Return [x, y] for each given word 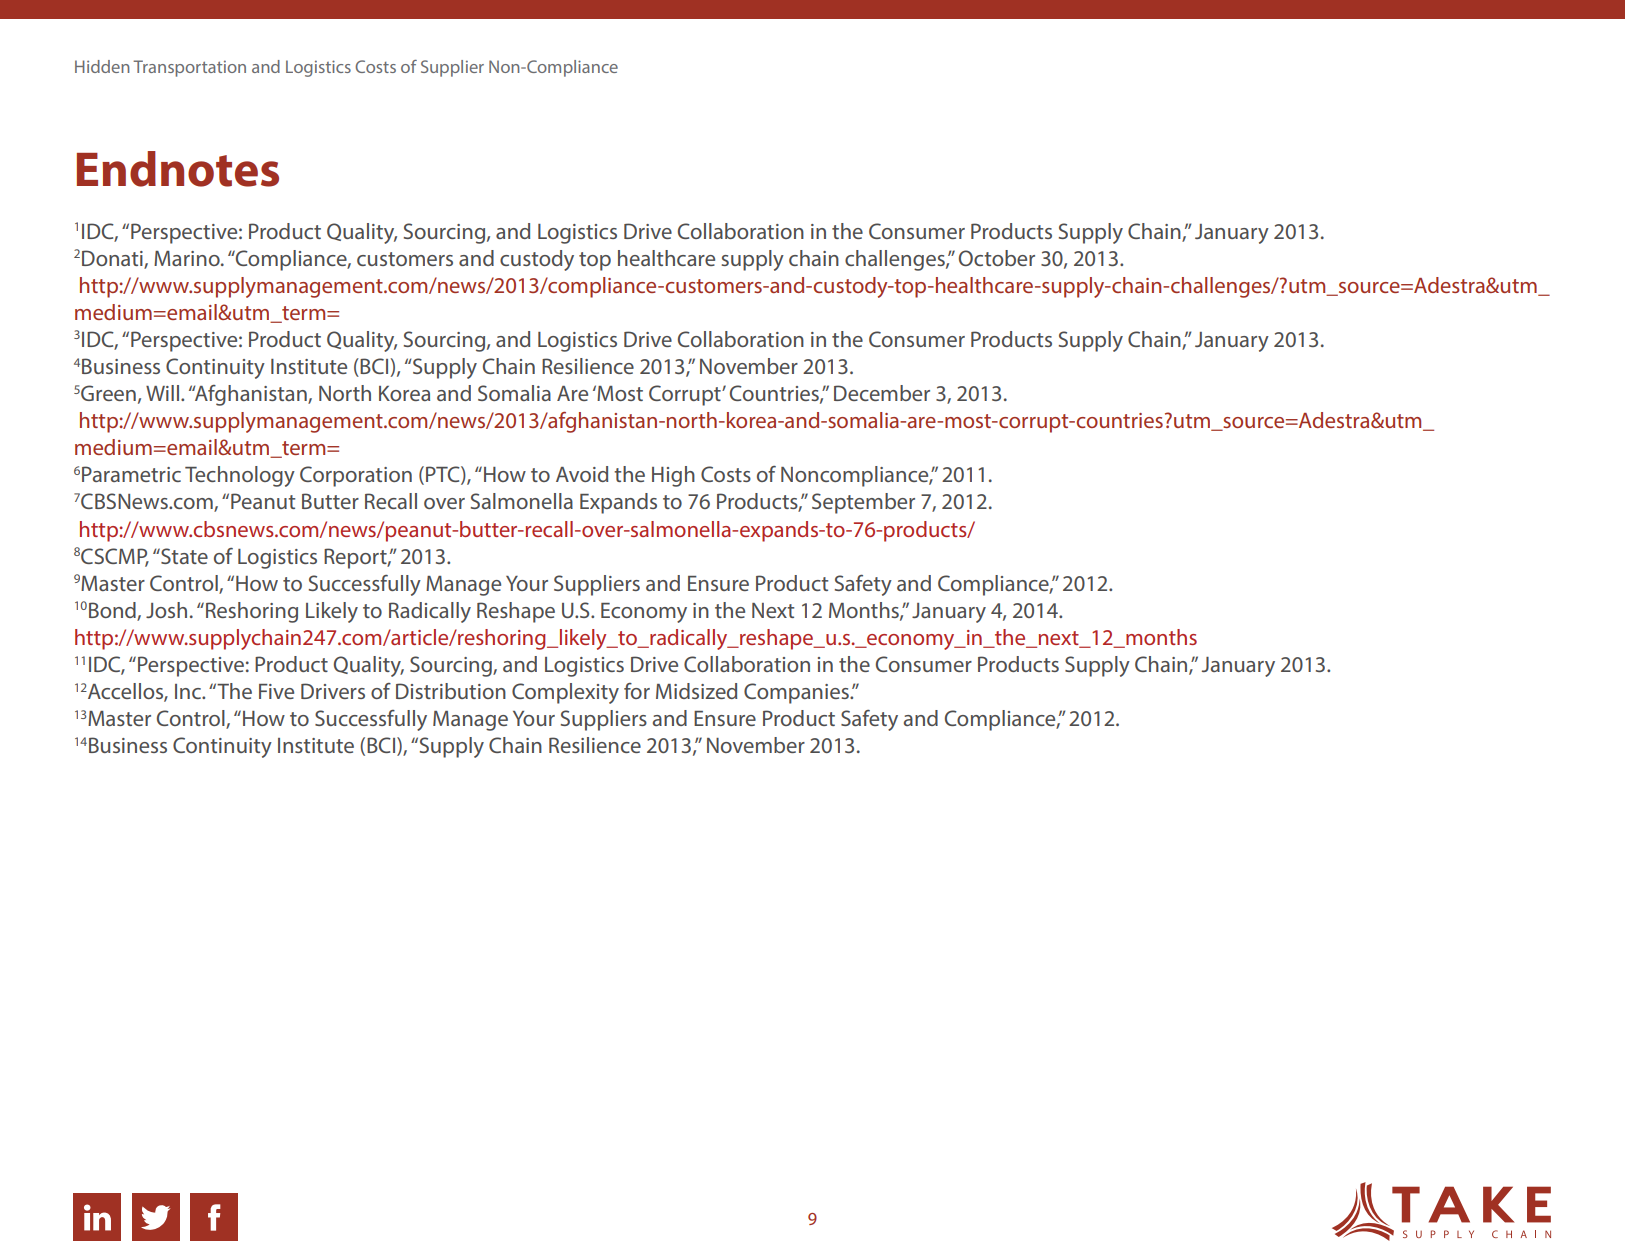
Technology [240, 476]
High [673, 476]
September [863, 503]
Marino [188, 258]
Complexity [565, 693]
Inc [189, 691]
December [882, 393]
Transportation [189, 68]
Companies [797, 693]
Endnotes [178, 169]
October [997, 258]
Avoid [582, 474]
